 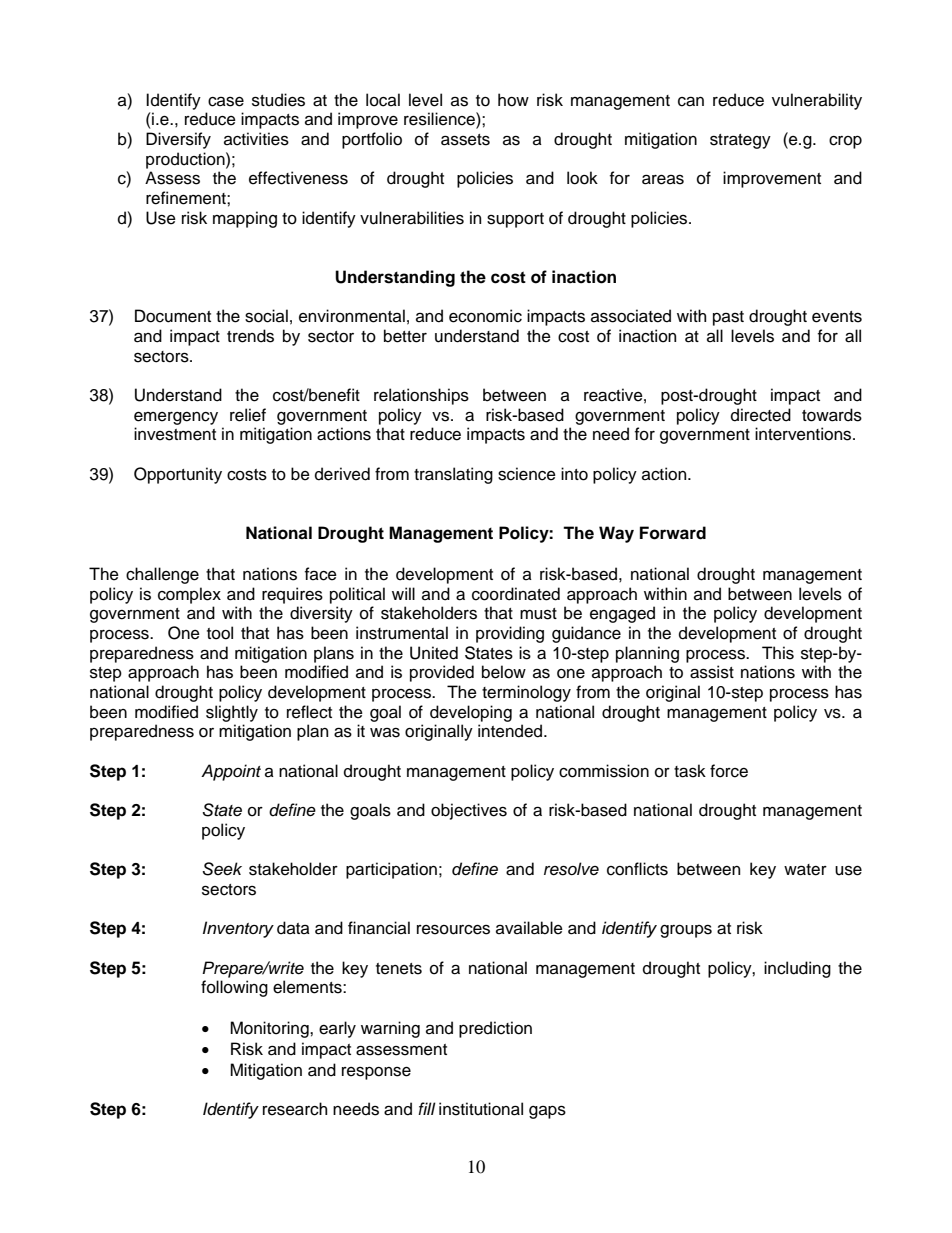 What do you see at coordinates (729, 771) in the screenshot?
I see `force` at bounding box center [729, 771].
